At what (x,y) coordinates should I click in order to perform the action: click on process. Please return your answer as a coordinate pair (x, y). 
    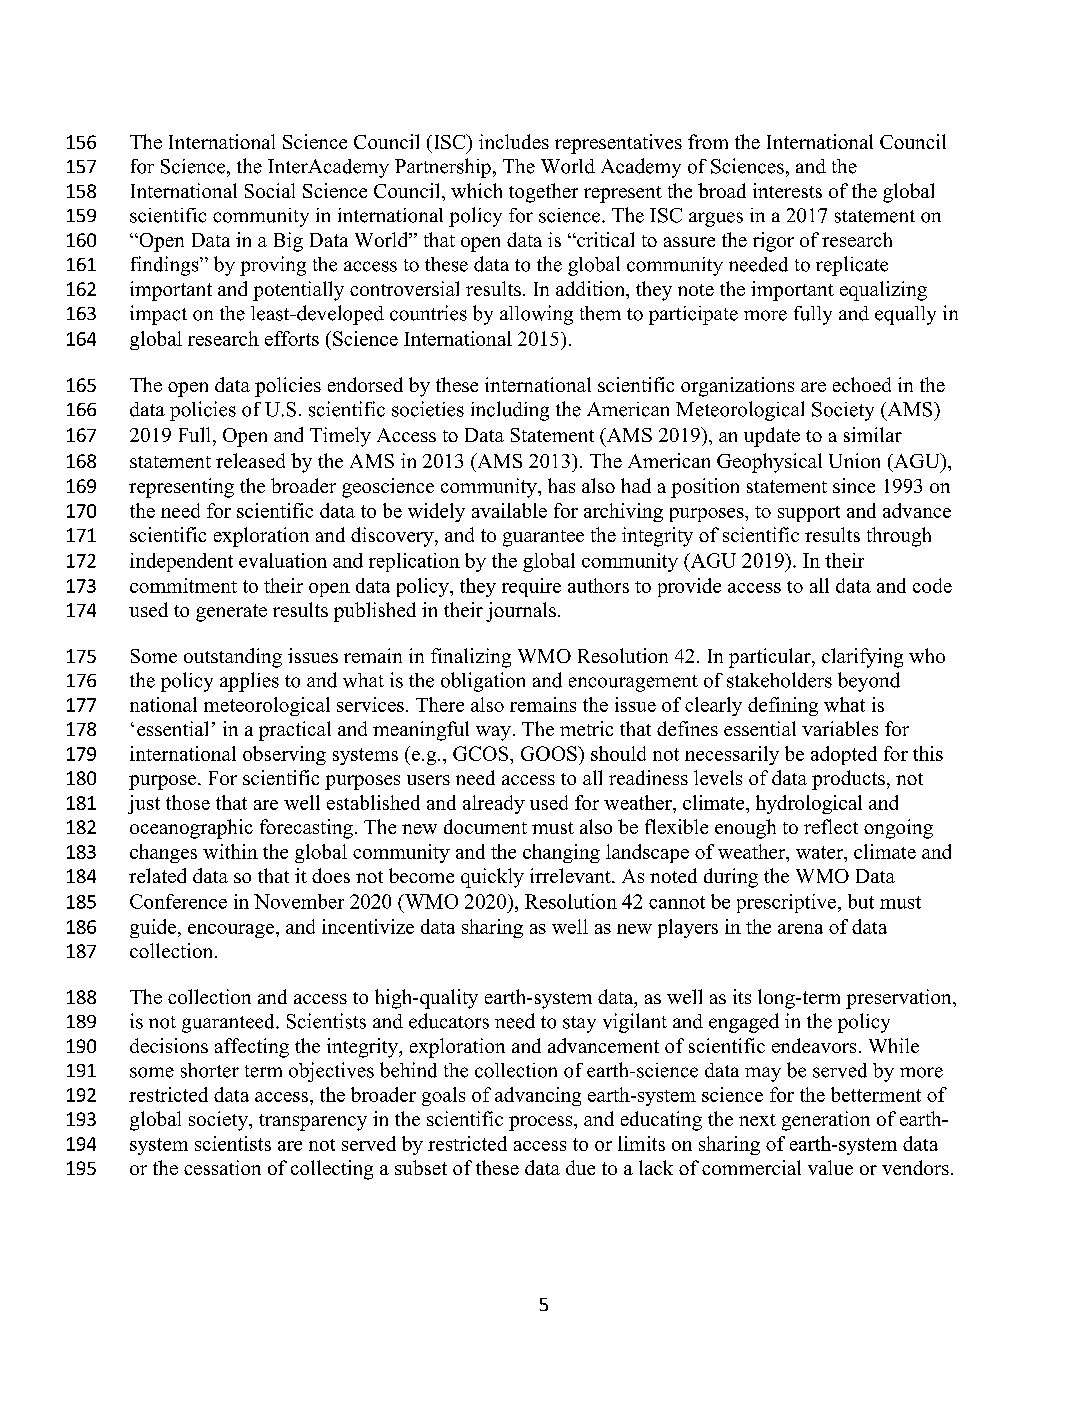
    Looking at the image, I should click on (542, 1123).
